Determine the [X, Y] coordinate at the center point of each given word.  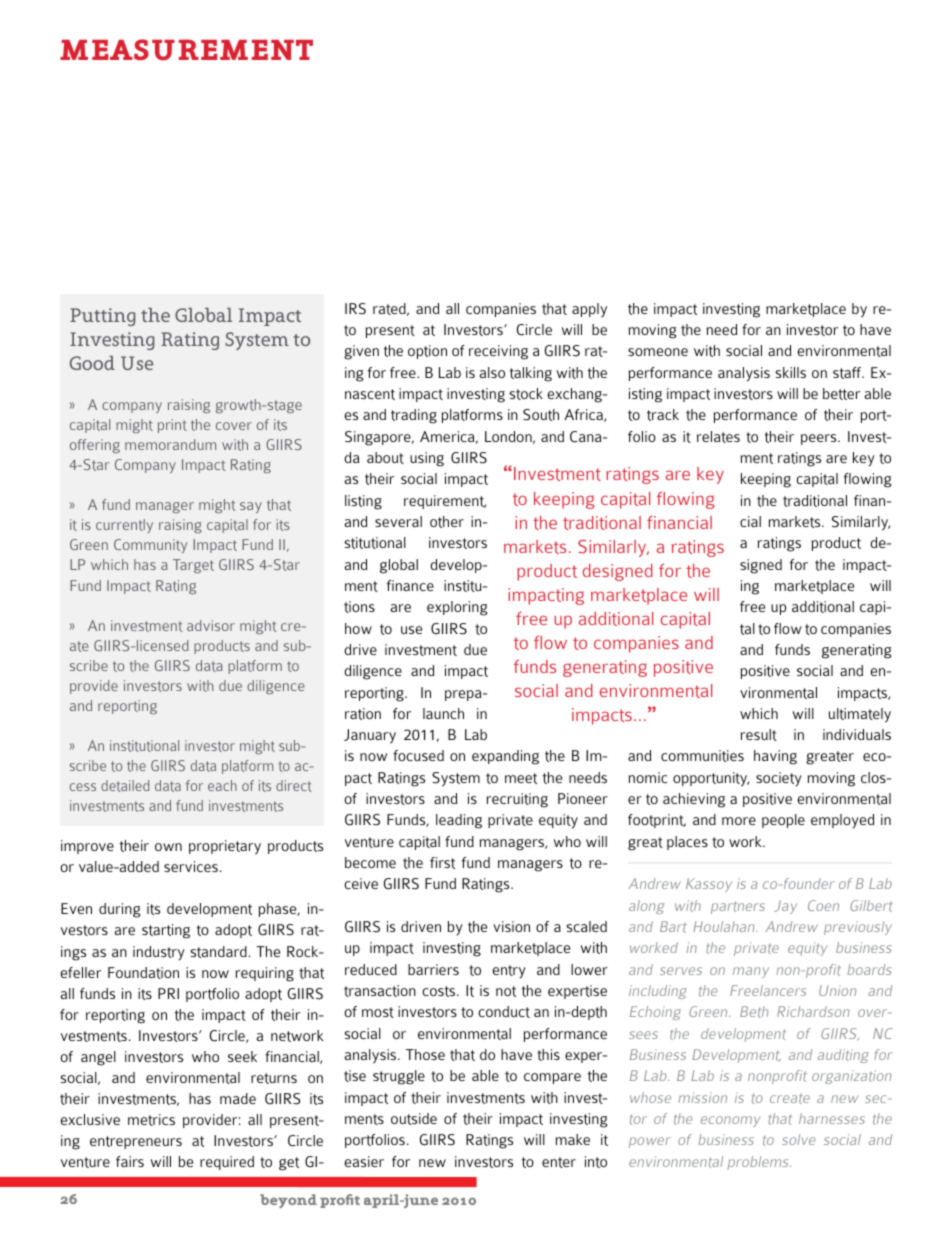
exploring [457, 608]
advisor [211, 625]
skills [791, 372]
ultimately [860, 715]
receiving [498, 352]
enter [559, 1162]
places [687, 843]
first [442, 863]
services [191, 866]
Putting [102, 317]
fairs [130, 1161]
